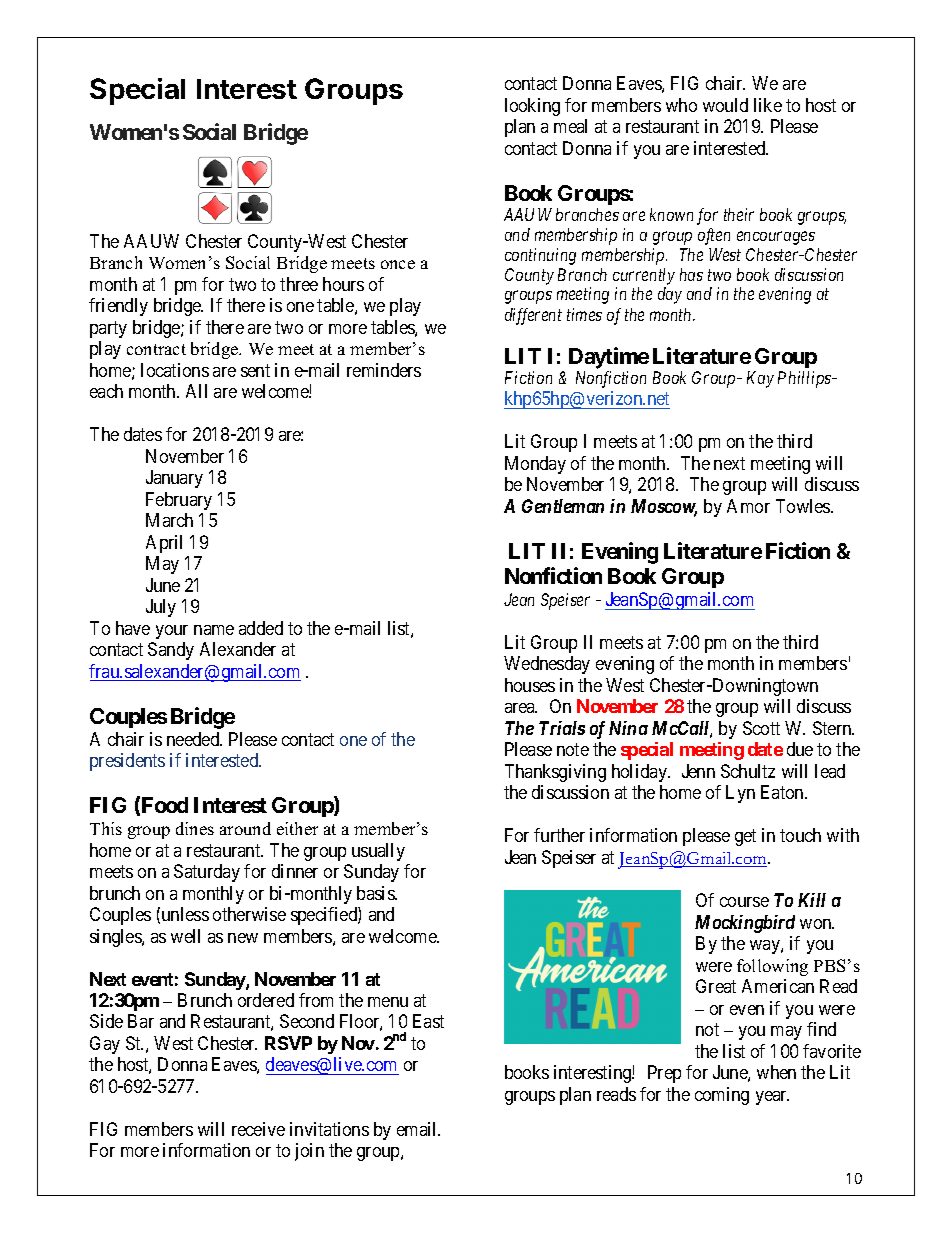 This screenshot has width=952, height=1233. Describe the element at coordinates (174, 479) in the screenshot. I see `January` at that location.
